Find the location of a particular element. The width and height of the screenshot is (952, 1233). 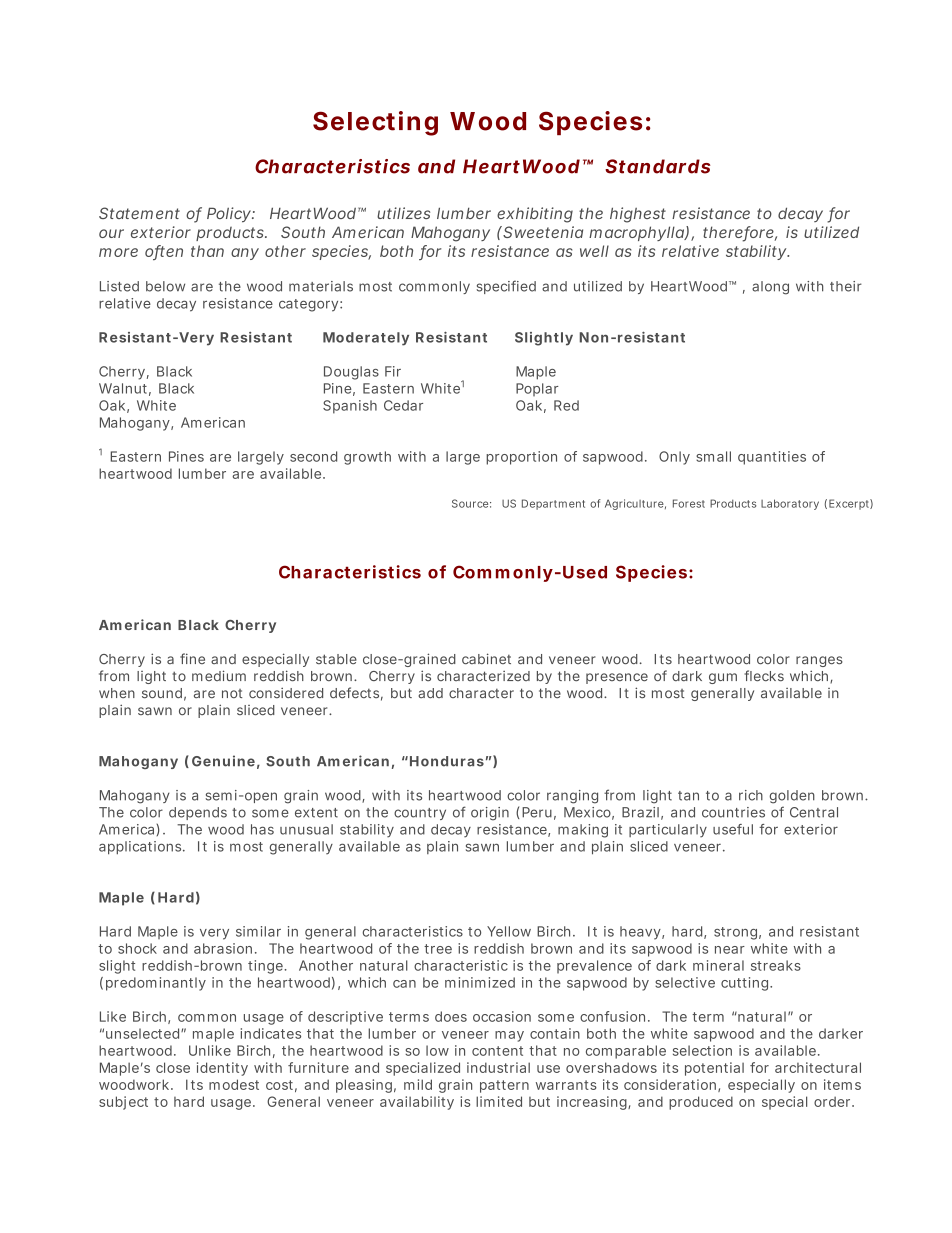

flecks is located at coordinates (764, 675).
